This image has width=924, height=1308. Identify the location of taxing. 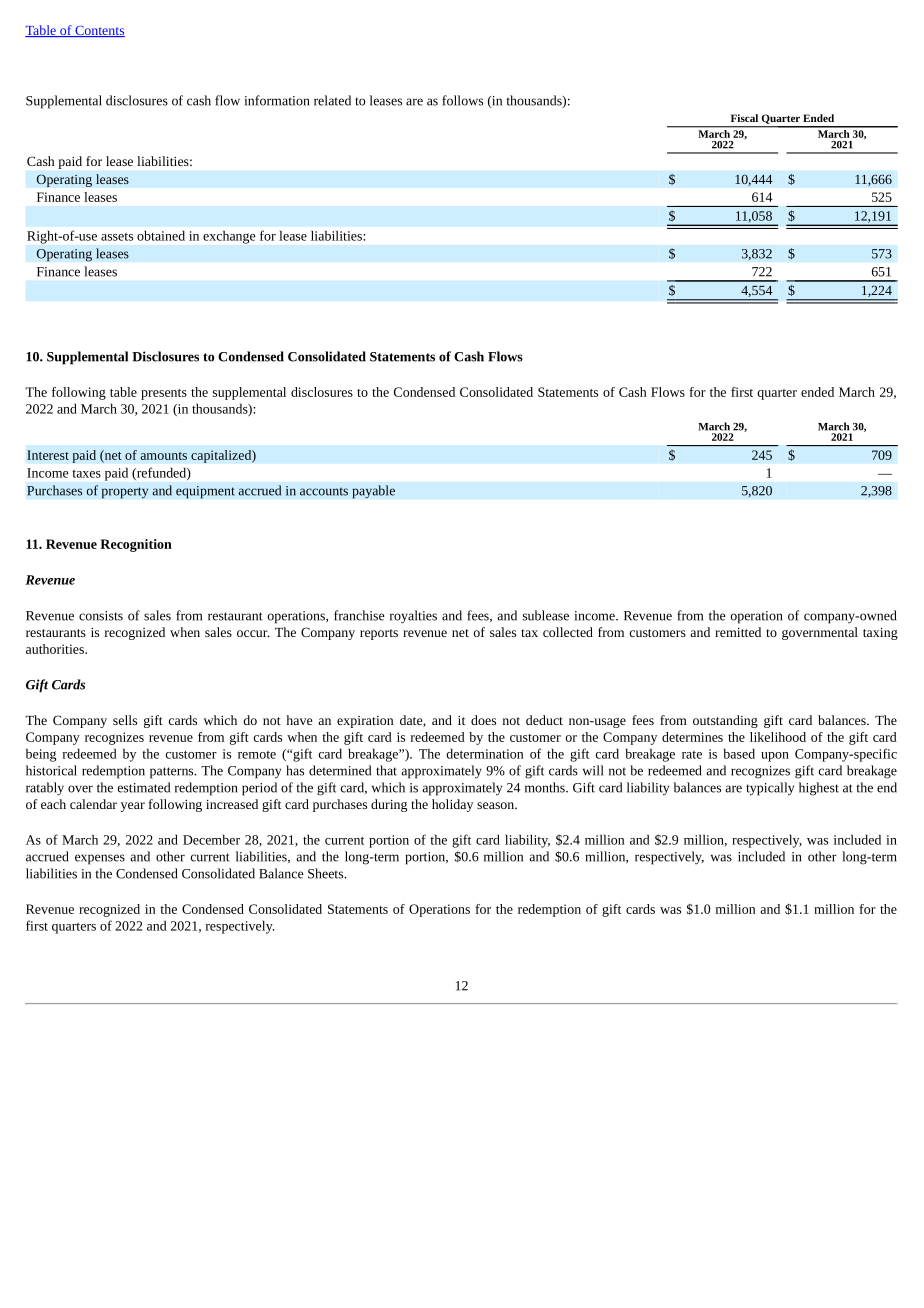
(880, 634).
